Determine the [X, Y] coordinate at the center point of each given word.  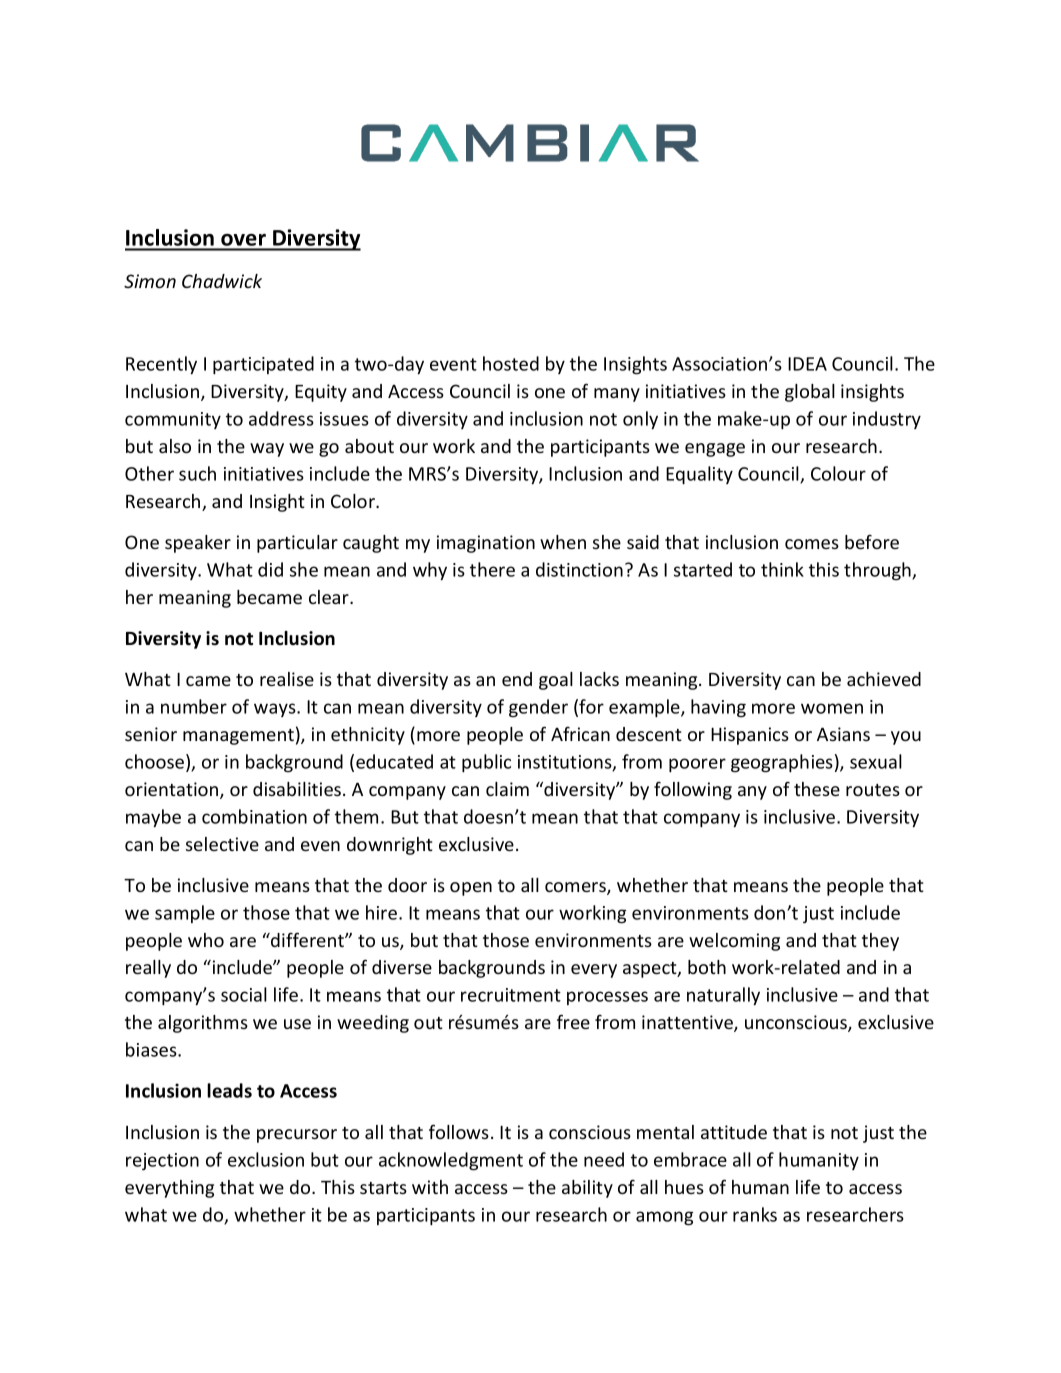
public [486, 763]
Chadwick [222, 281]
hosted [511, 363]
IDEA [807, 364]
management [238, 737]
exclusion [266, 1159]
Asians [843, 734]
